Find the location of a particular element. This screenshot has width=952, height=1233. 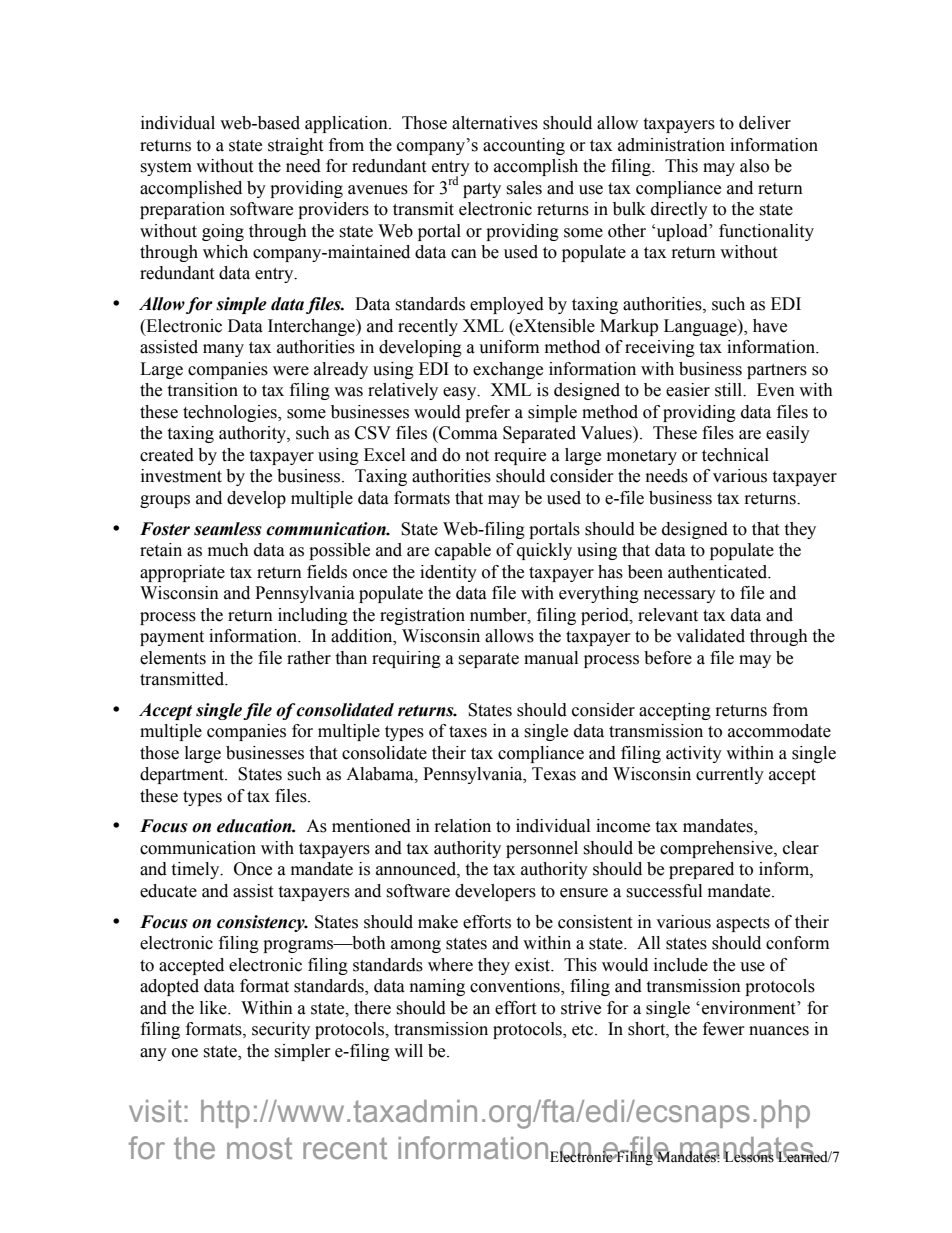

straight is located at coordinates (295, 146).
